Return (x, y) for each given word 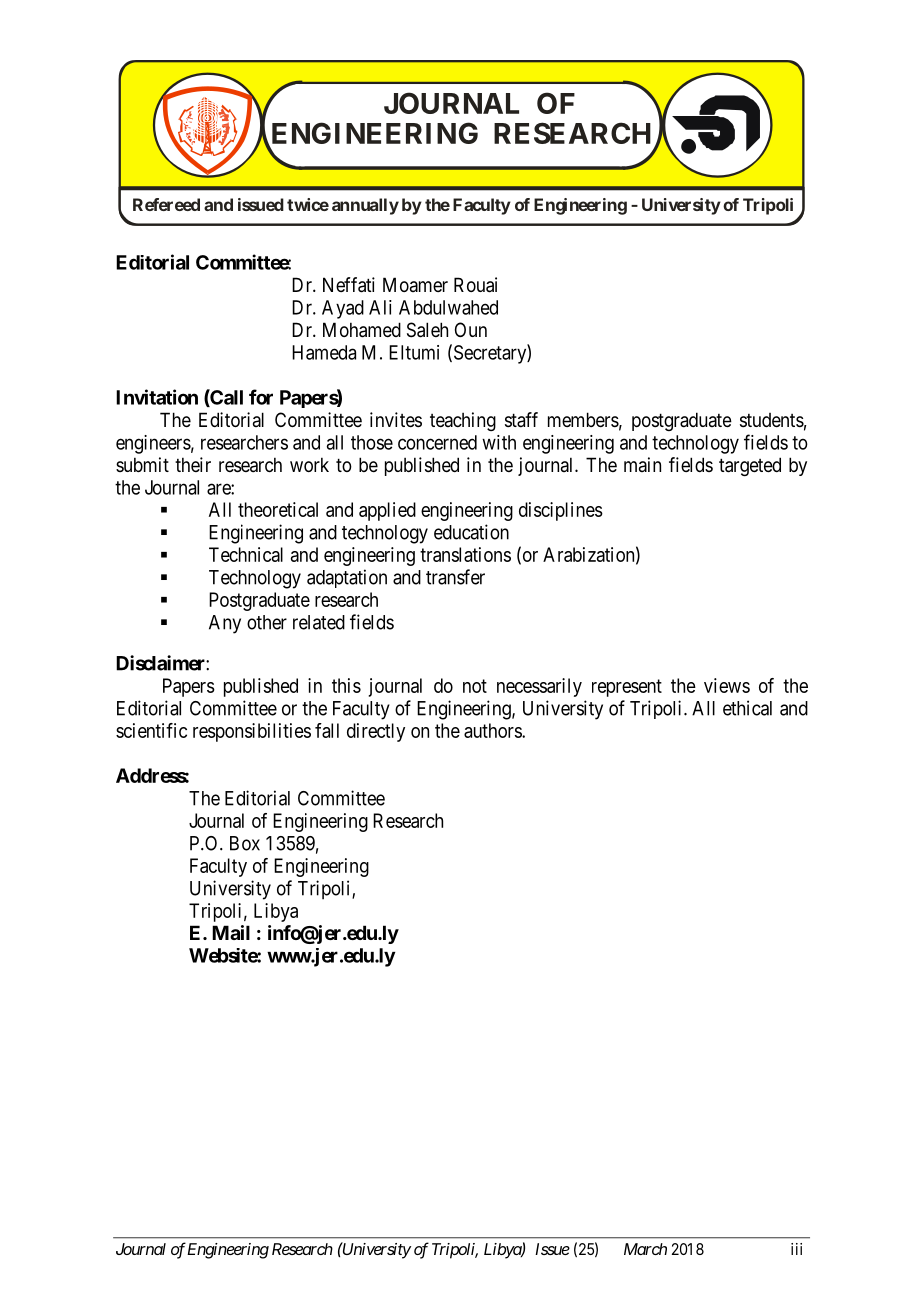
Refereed (166, 204)
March (645, 1249)
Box (245, 843)
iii (796, 1249)
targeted (750, 466)
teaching (463, 421)
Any (225, 624)
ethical (747, 708)
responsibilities (252, 732)
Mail (231, 932)
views (727, 685)
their (193, 464)
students (772, 420)
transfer (455, 577)
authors (493, 730)
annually (365, 206)
